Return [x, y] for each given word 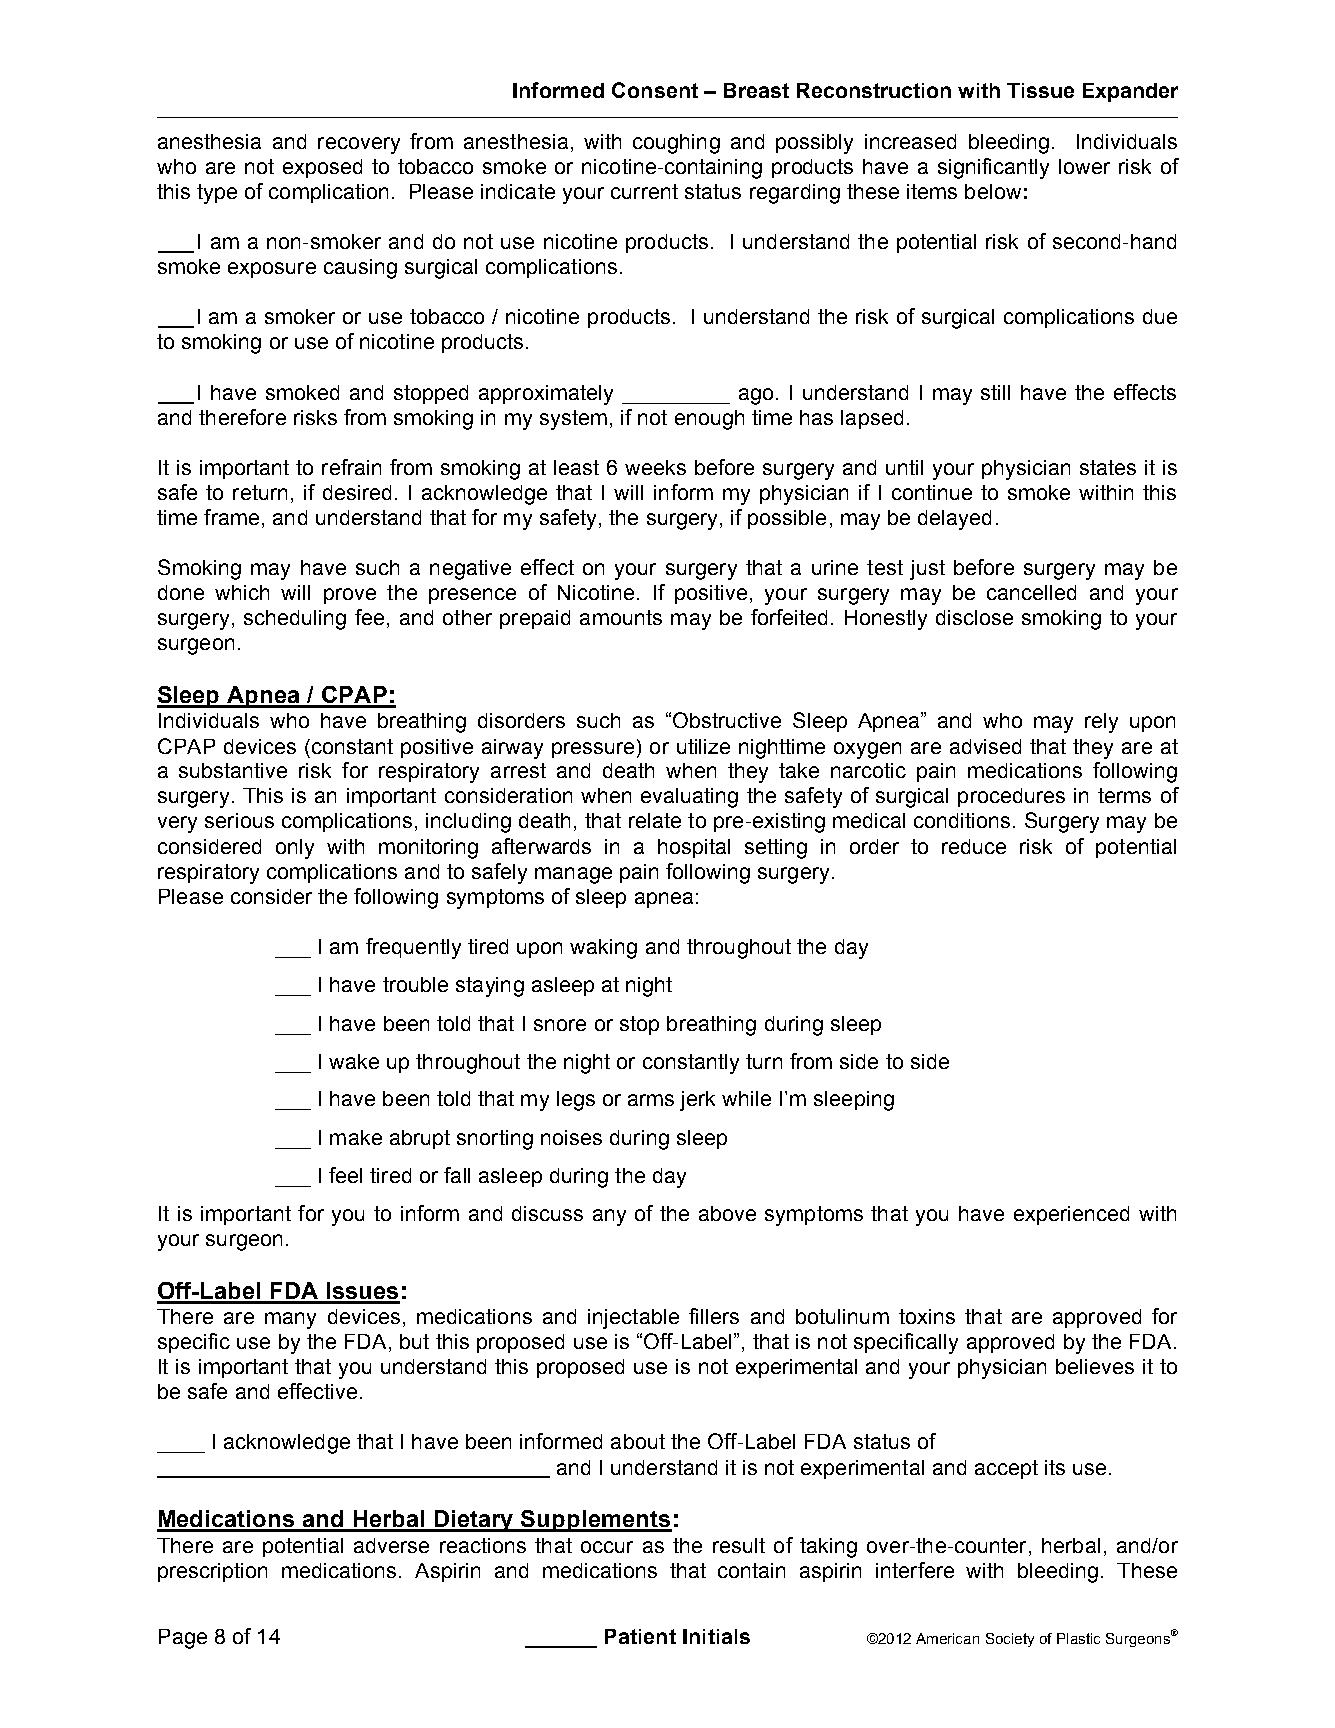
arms [651, 1100]
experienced [1071, 1215]
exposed [322, 168]
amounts [621, 617]
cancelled [1031, 592]
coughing [676, 144]
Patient [640, 1636]
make [356, 1137]
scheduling [295, 620]
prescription [212, 1572]
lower [1084, 166]
